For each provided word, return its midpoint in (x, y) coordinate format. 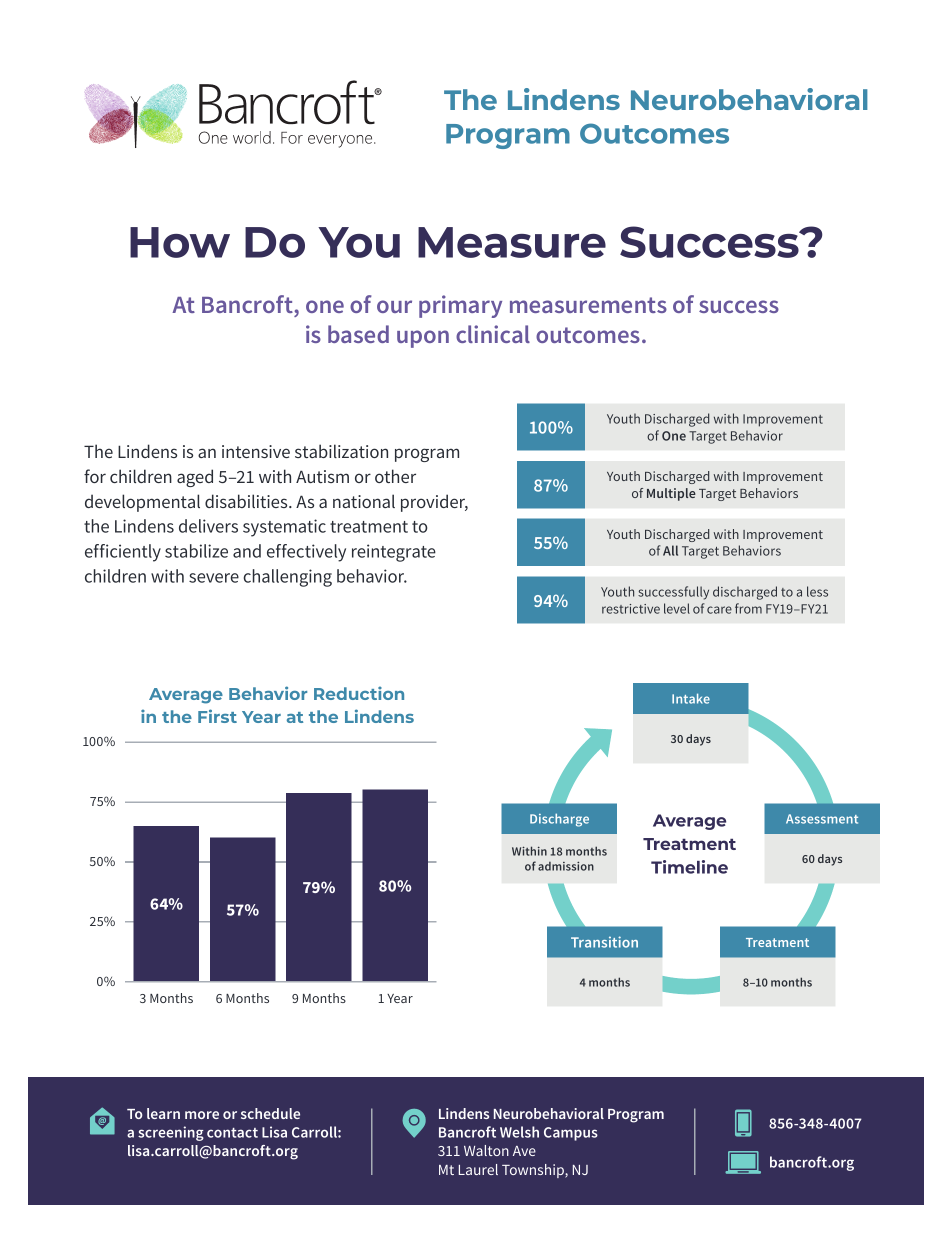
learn (163, 1113)
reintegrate (394, 553)
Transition (604, 942)
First (217, 716)
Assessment (822, 819)
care (719, 610)
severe (214, 578)
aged (195, 478)
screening (171, 1133)
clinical (493, 334)
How (180, 242)
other (395, 476)
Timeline (689, 867)
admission (566, 866)
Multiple (671, 494)
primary (460, 306)
